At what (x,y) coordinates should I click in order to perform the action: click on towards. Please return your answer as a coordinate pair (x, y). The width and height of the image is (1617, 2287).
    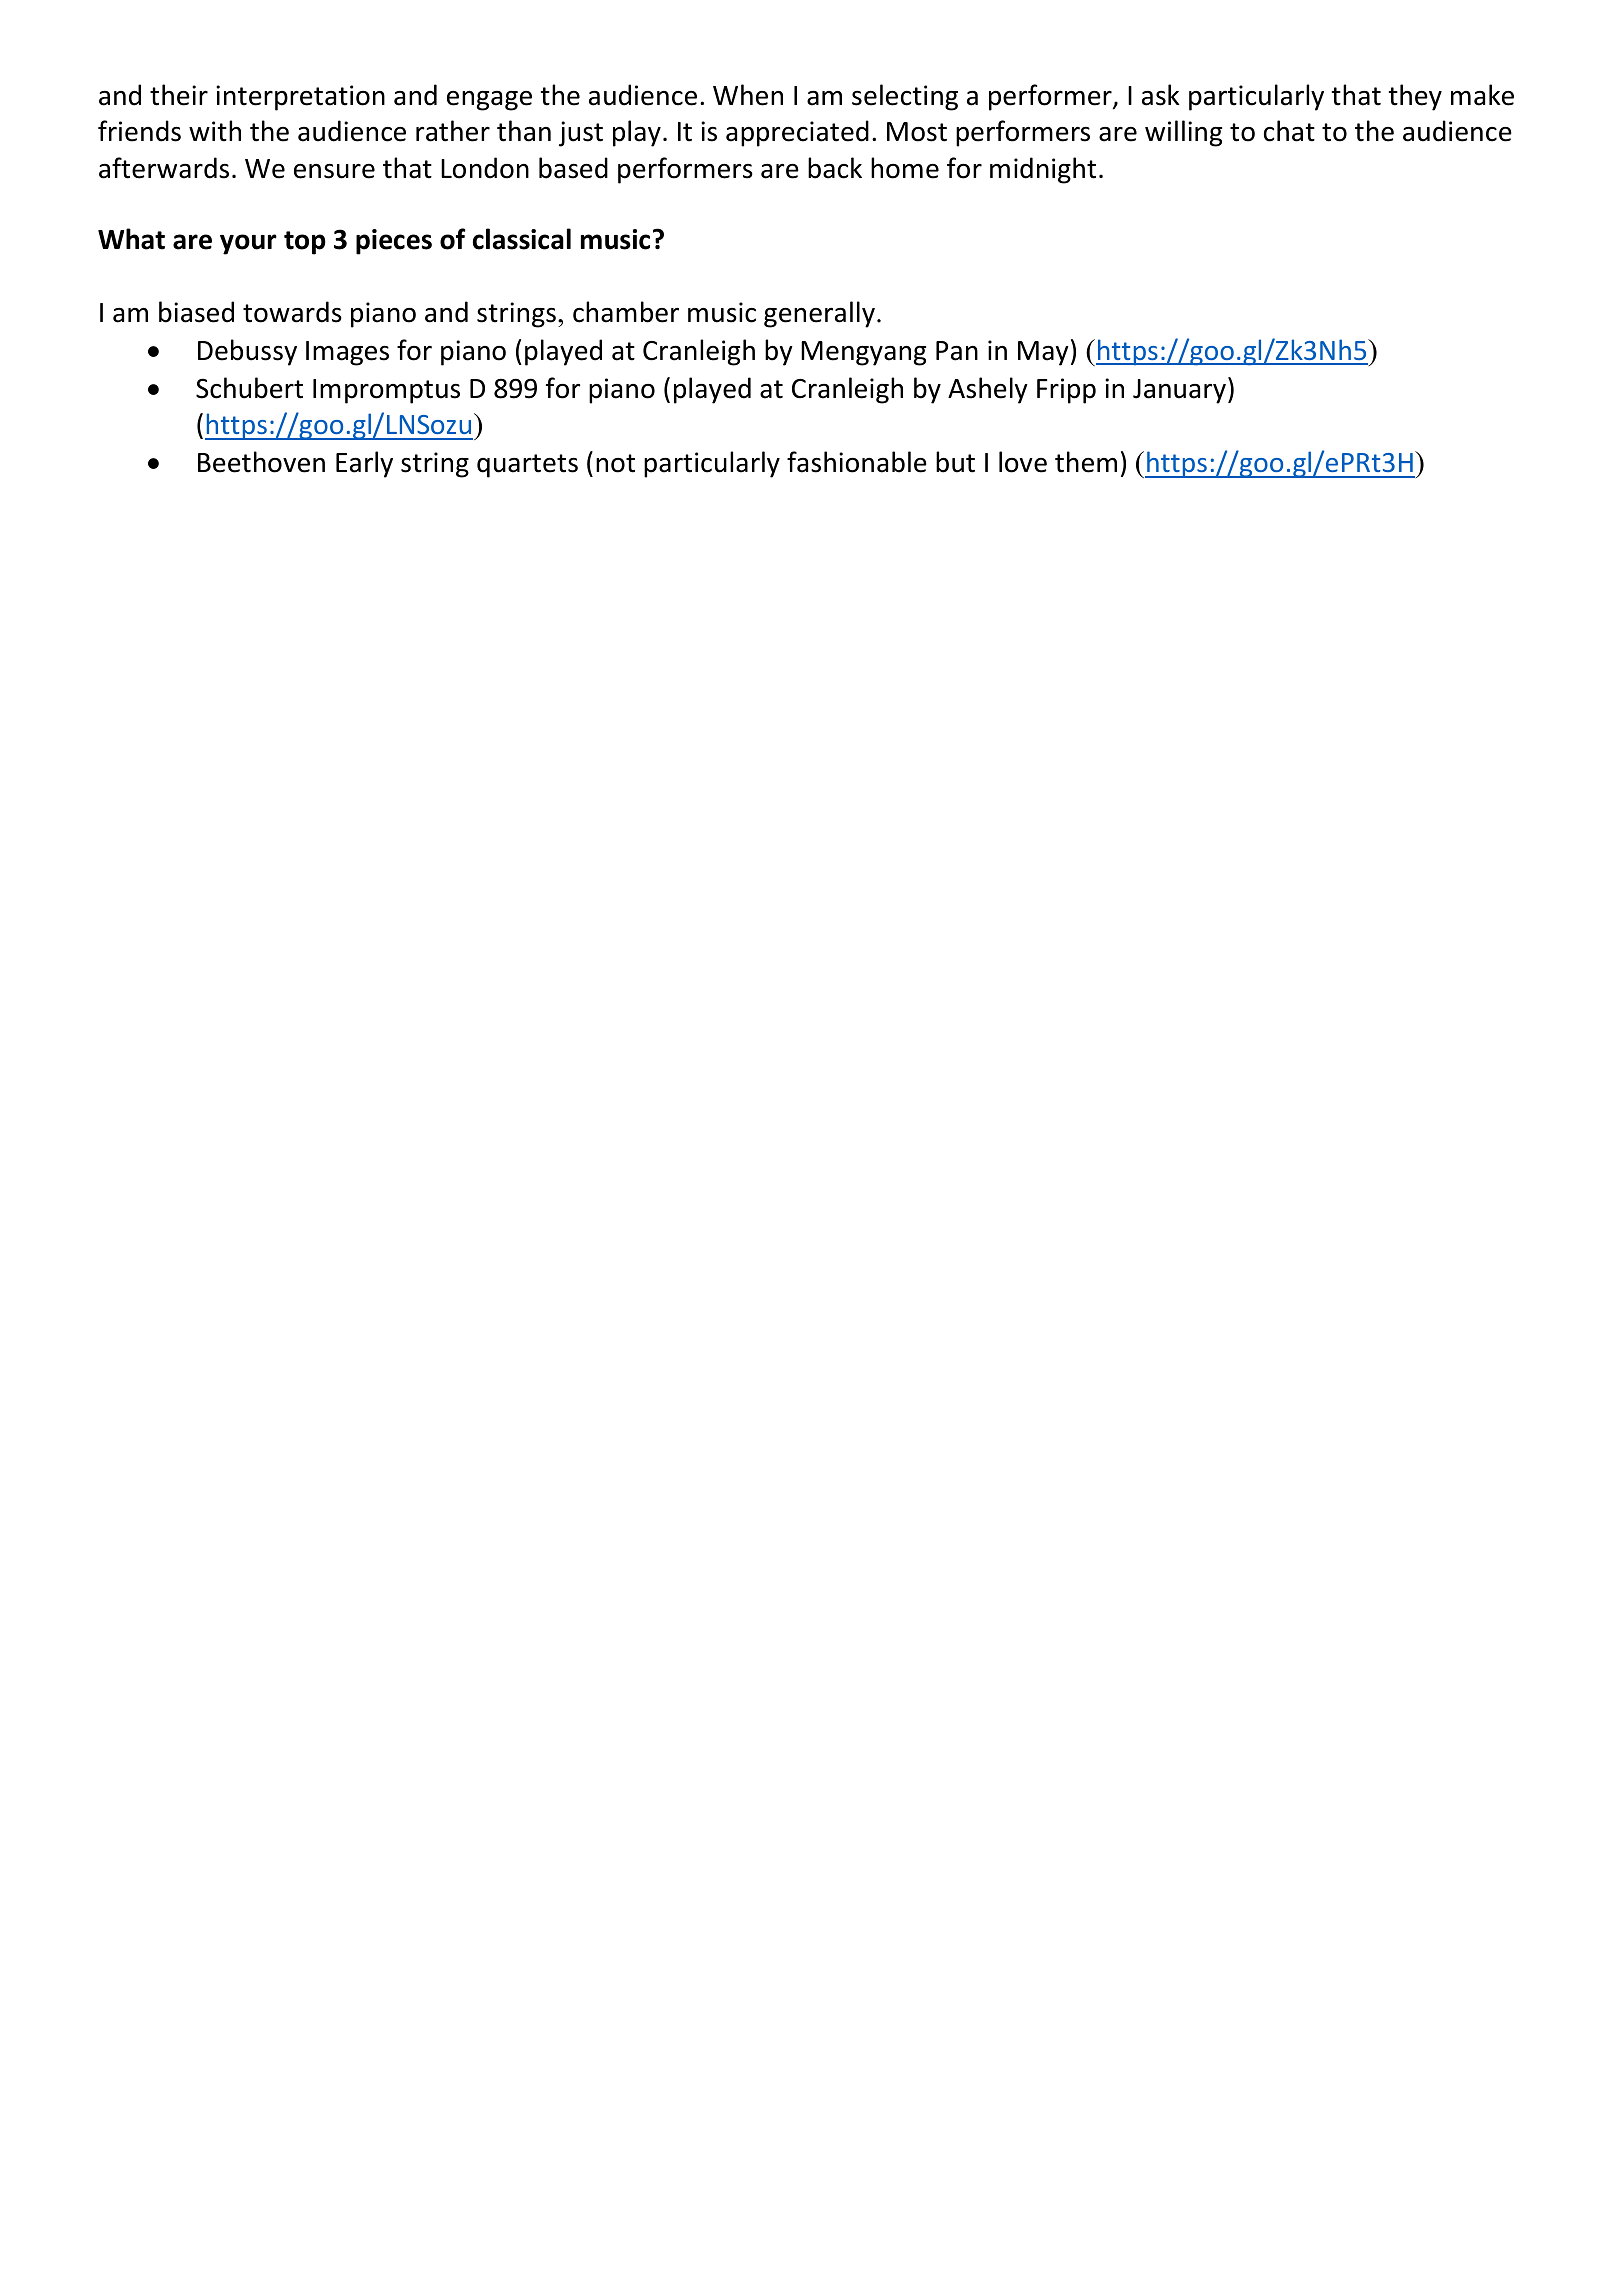
    Looking at the image, I should click on (292, 312).
